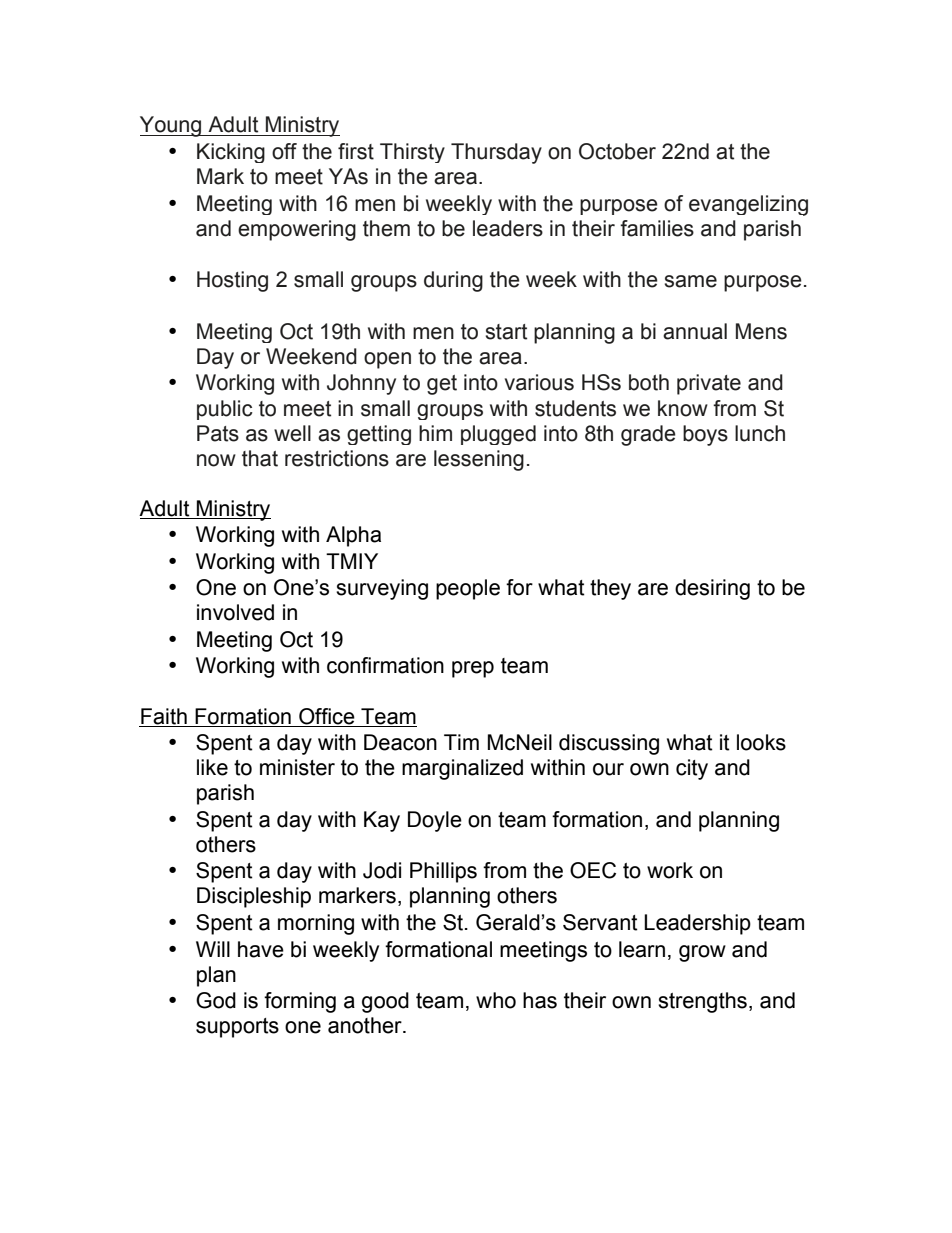 The height and width of the document is (1233, 952). I want to click on like, so click(212, 767).
